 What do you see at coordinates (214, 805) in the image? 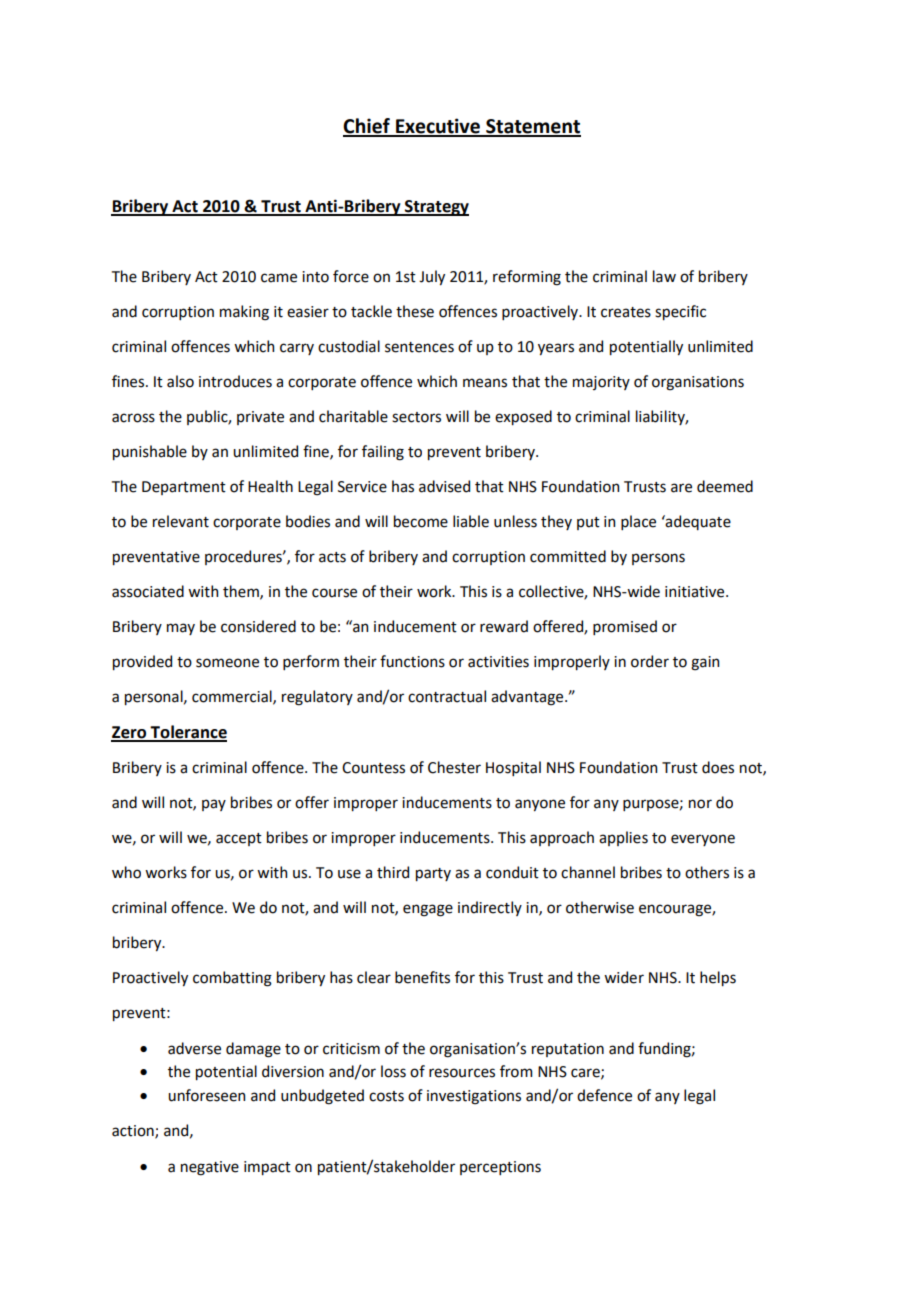
I see `pay` at bounding box center [214, 805].
